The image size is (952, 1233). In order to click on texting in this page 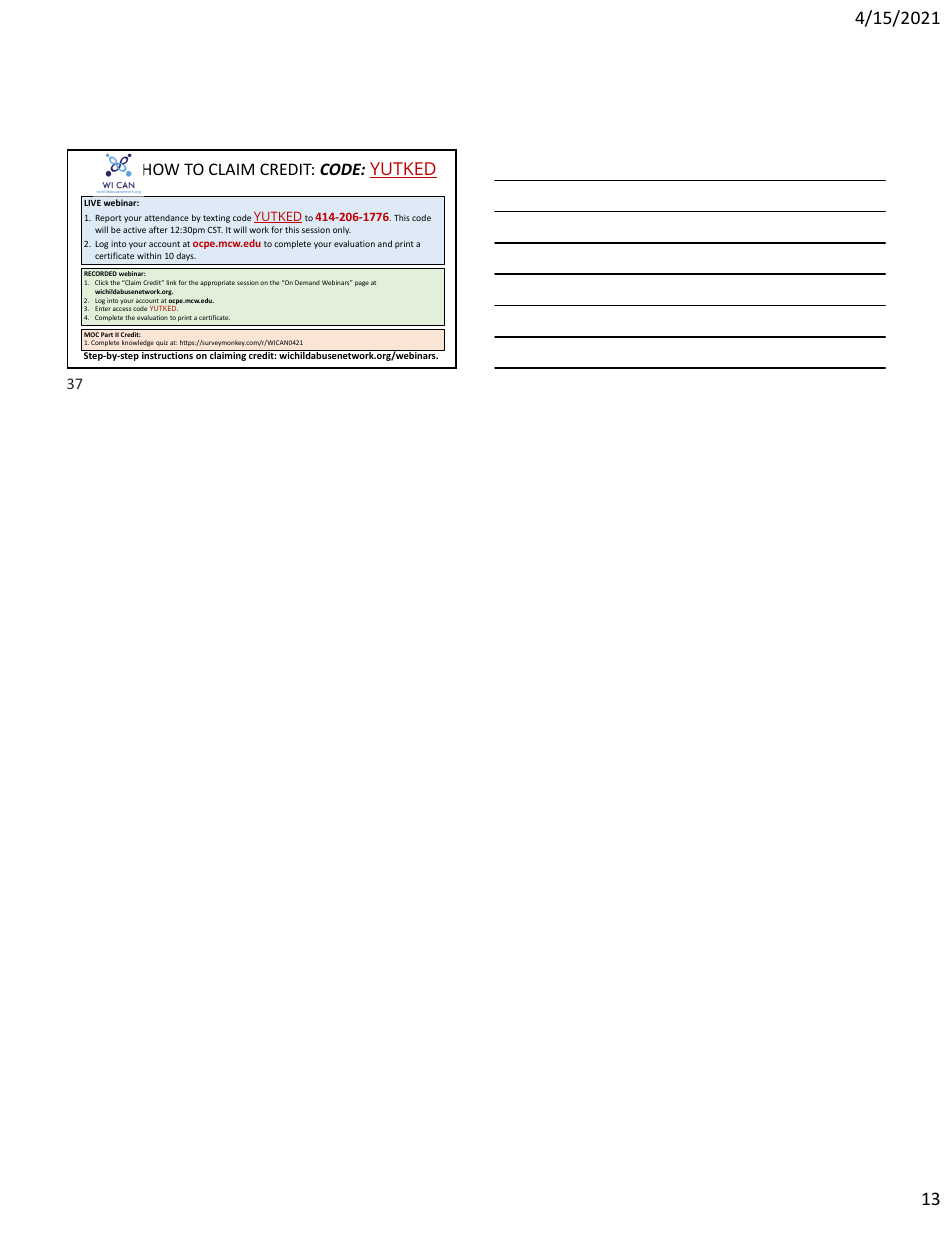, I will do `click(216, 219)`.
